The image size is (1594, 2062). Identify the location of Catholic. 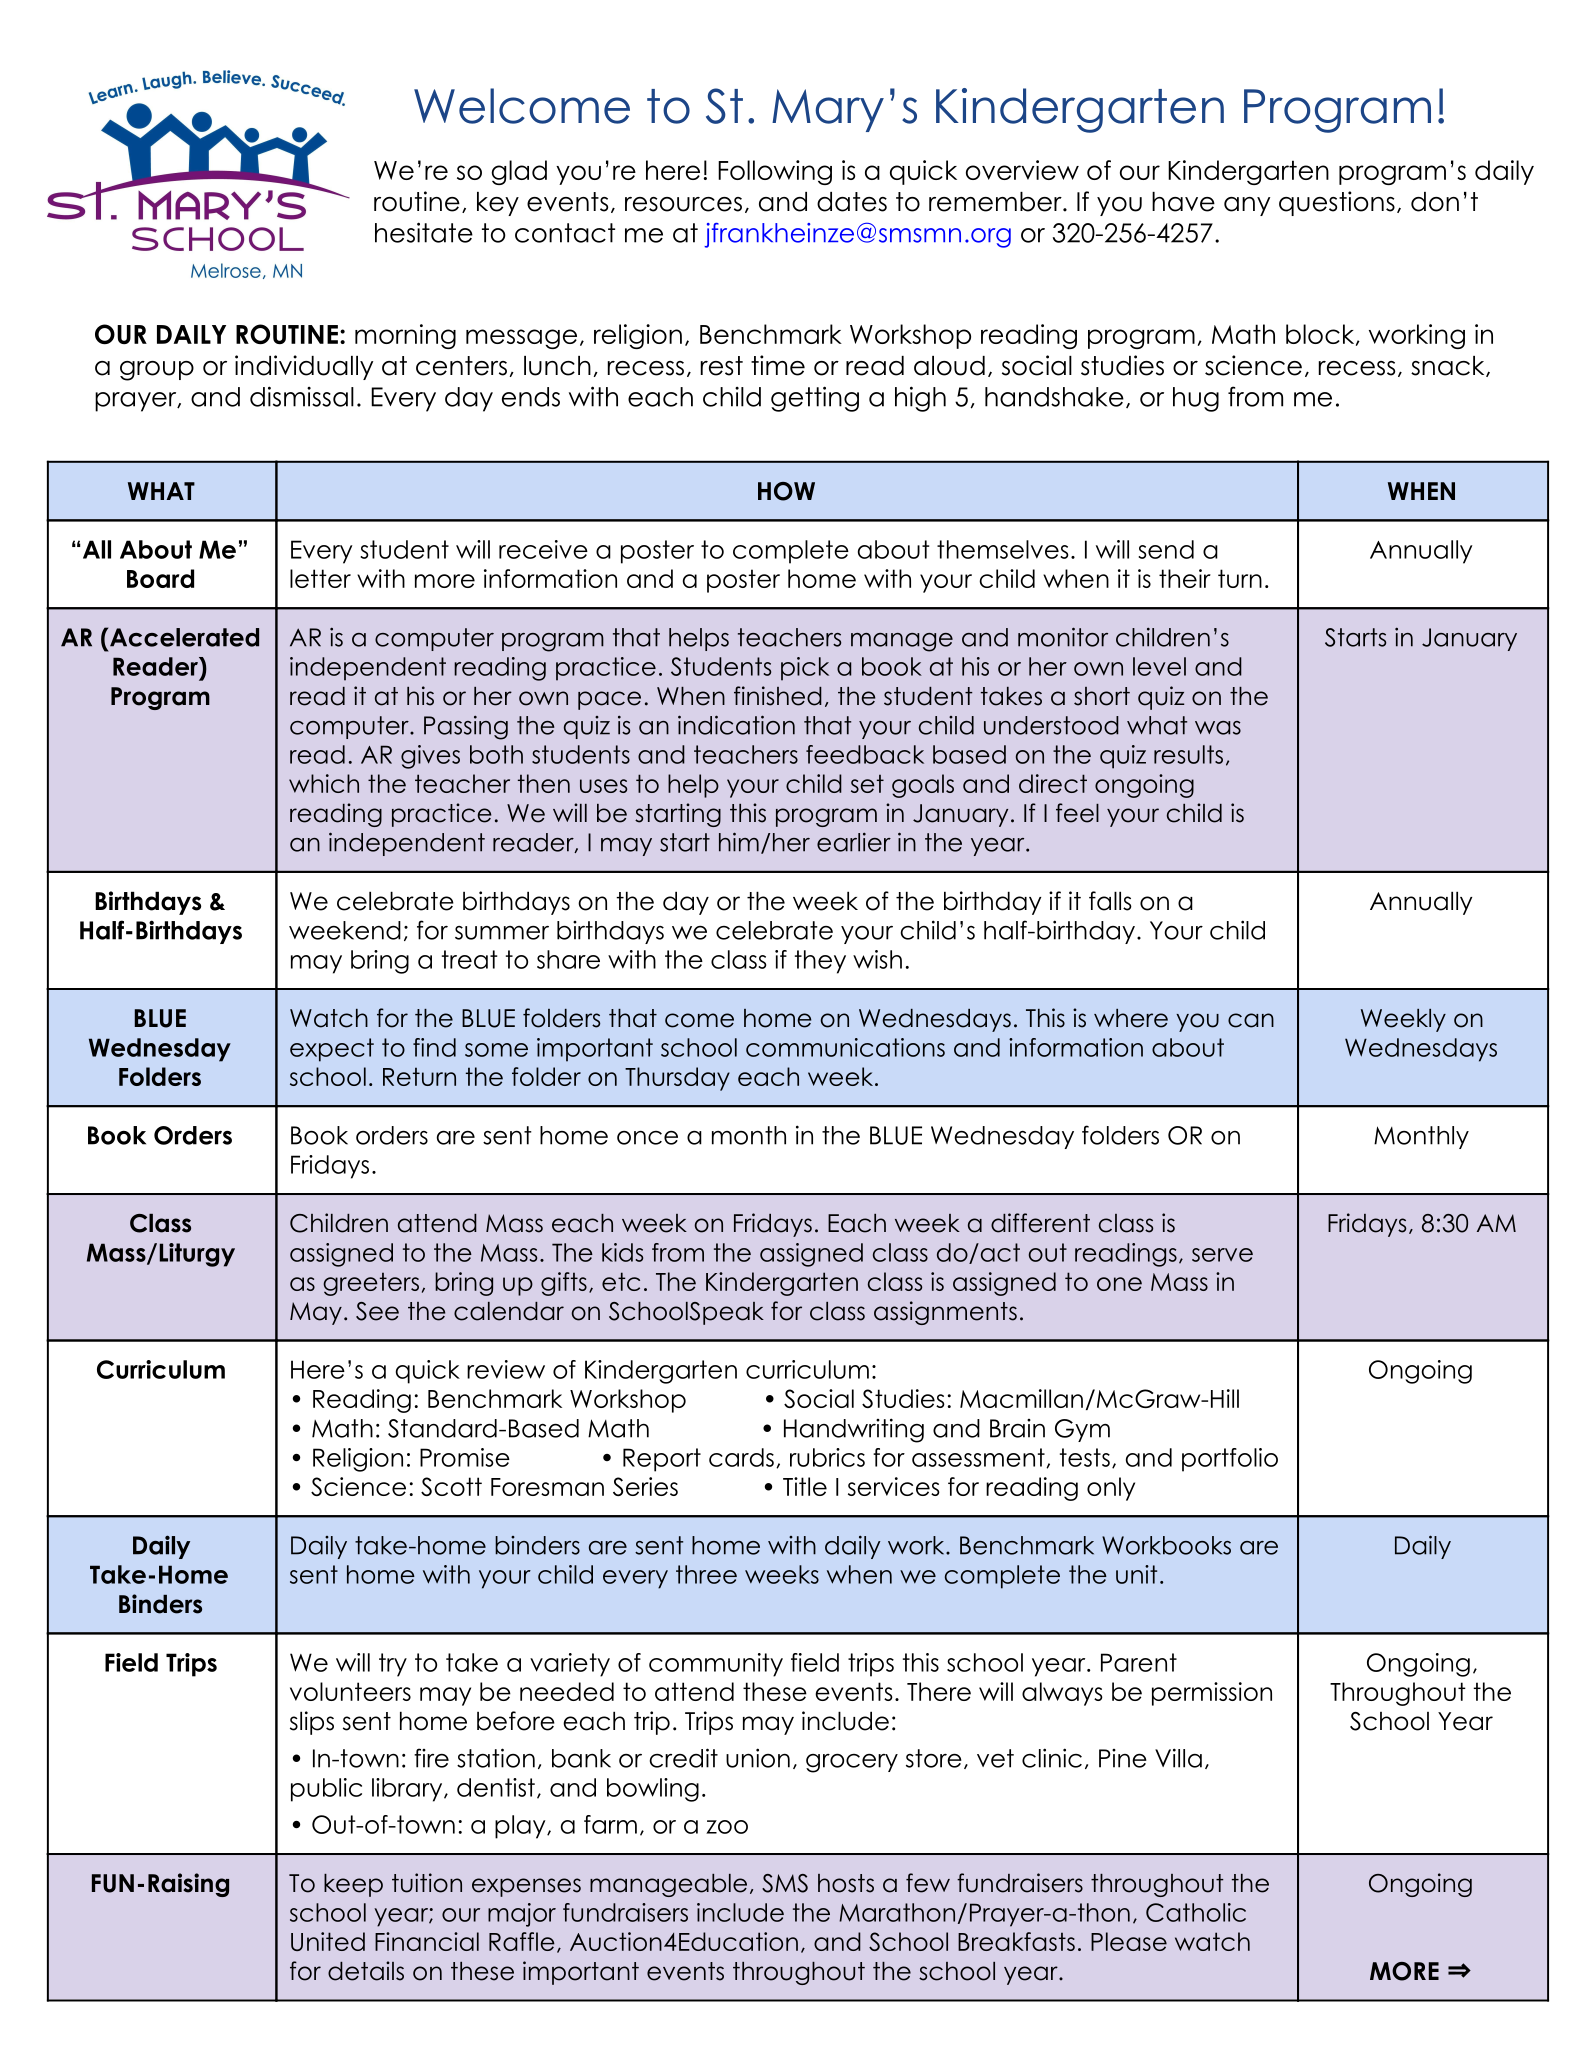
(1196, 1912).
